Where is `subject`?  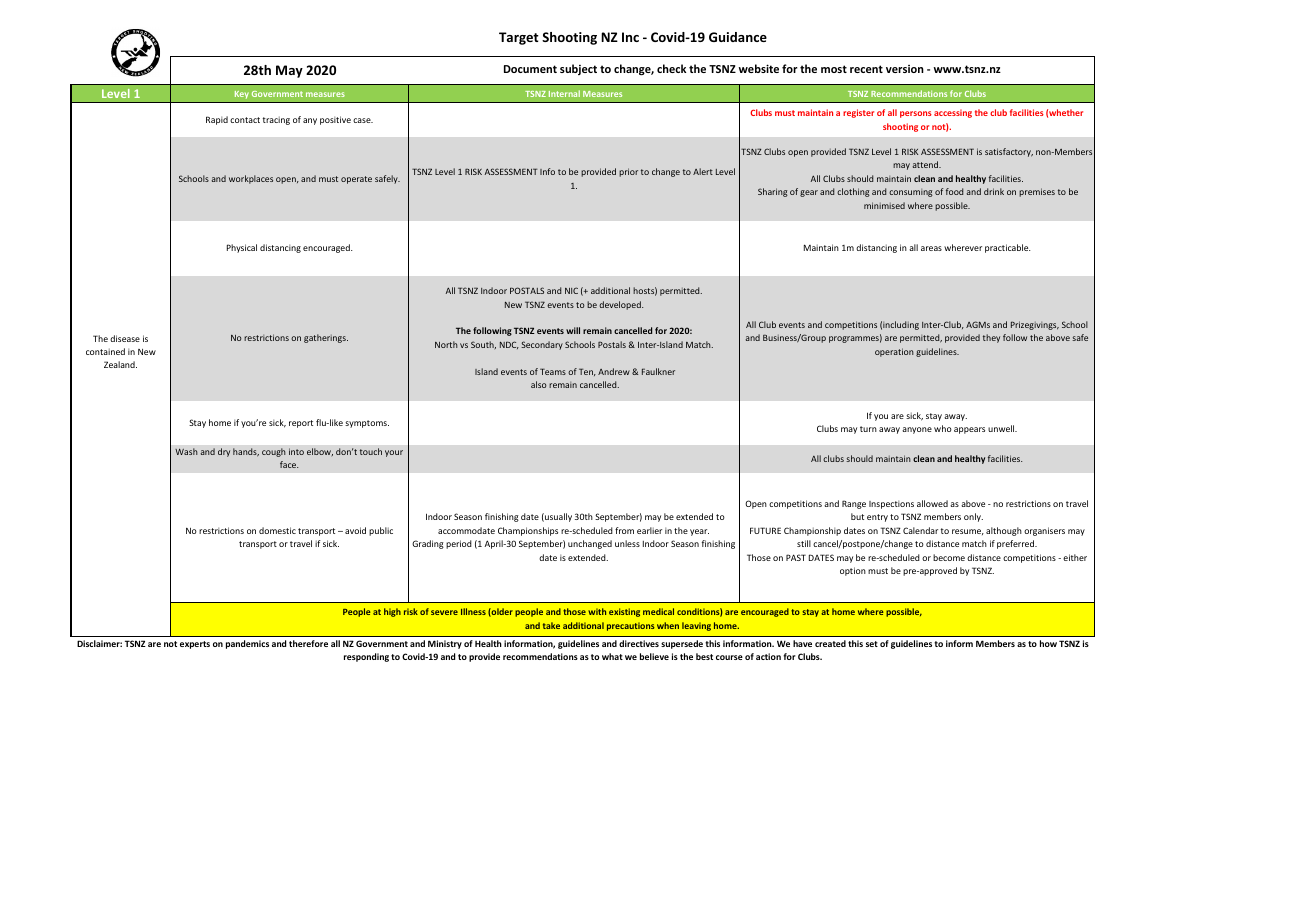
subject is located at coordinates (578, 69).
